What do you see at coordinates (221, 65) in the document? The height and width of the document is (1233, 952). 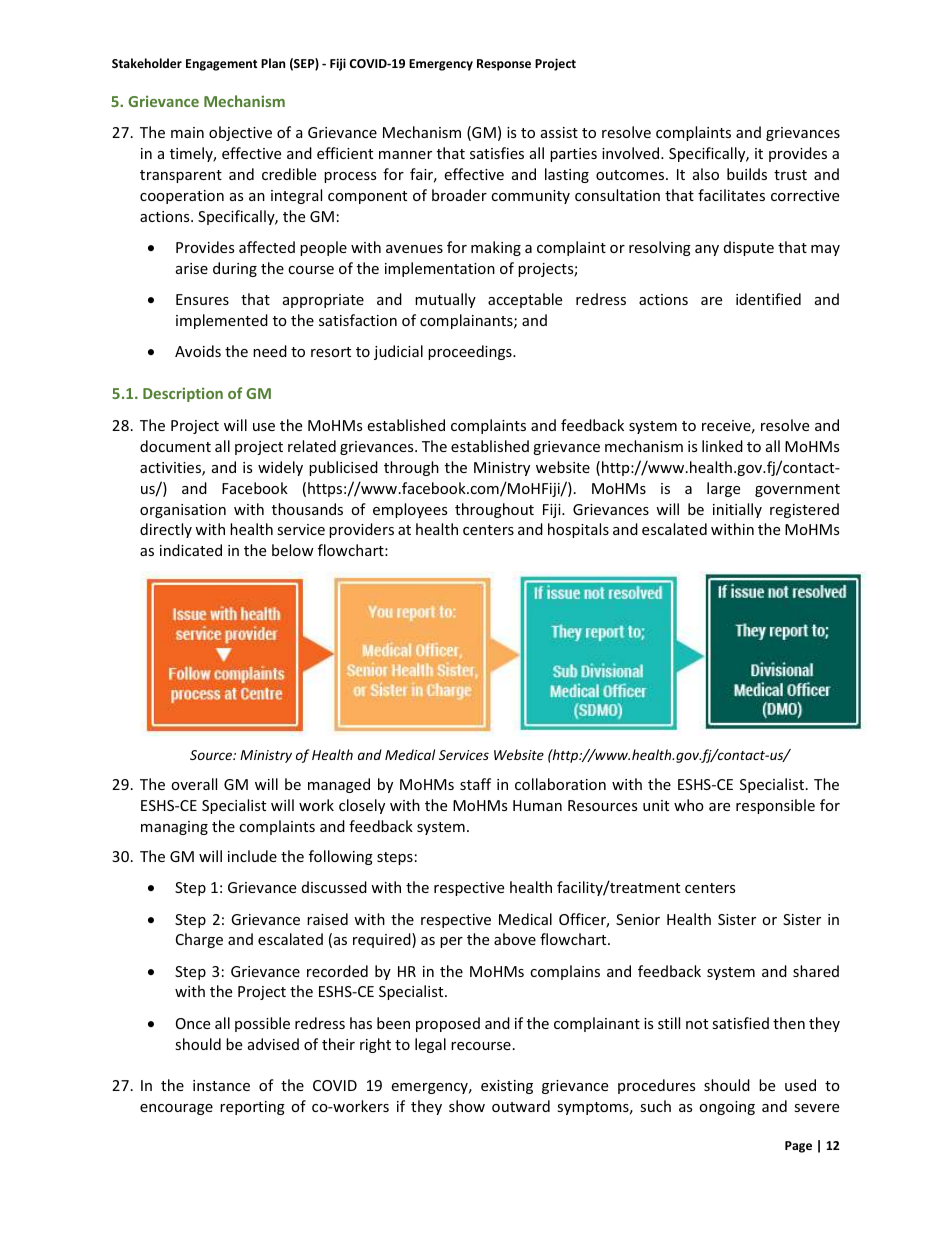 I see `Engagement` at bounding box center [221, 65].
